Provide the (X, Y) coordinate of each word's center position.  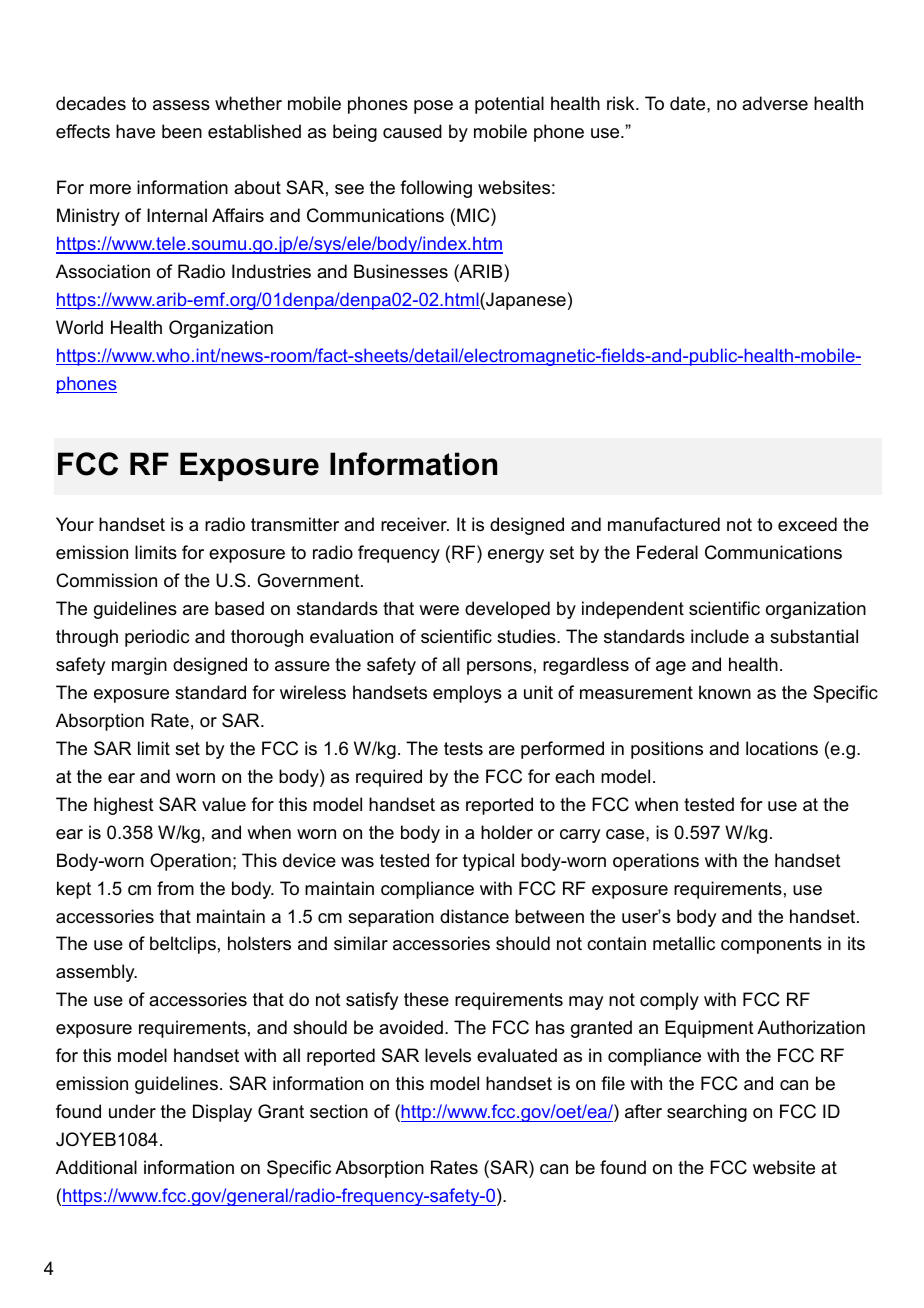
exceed (807, 524)
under (132, 1111)
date (689, 103)
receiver (415, 524)
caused (412, 131)
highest (124, 806)
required (389, 778)
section (339, 1111)
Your (75, 524)
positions (667, 750)
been (182, 131)
